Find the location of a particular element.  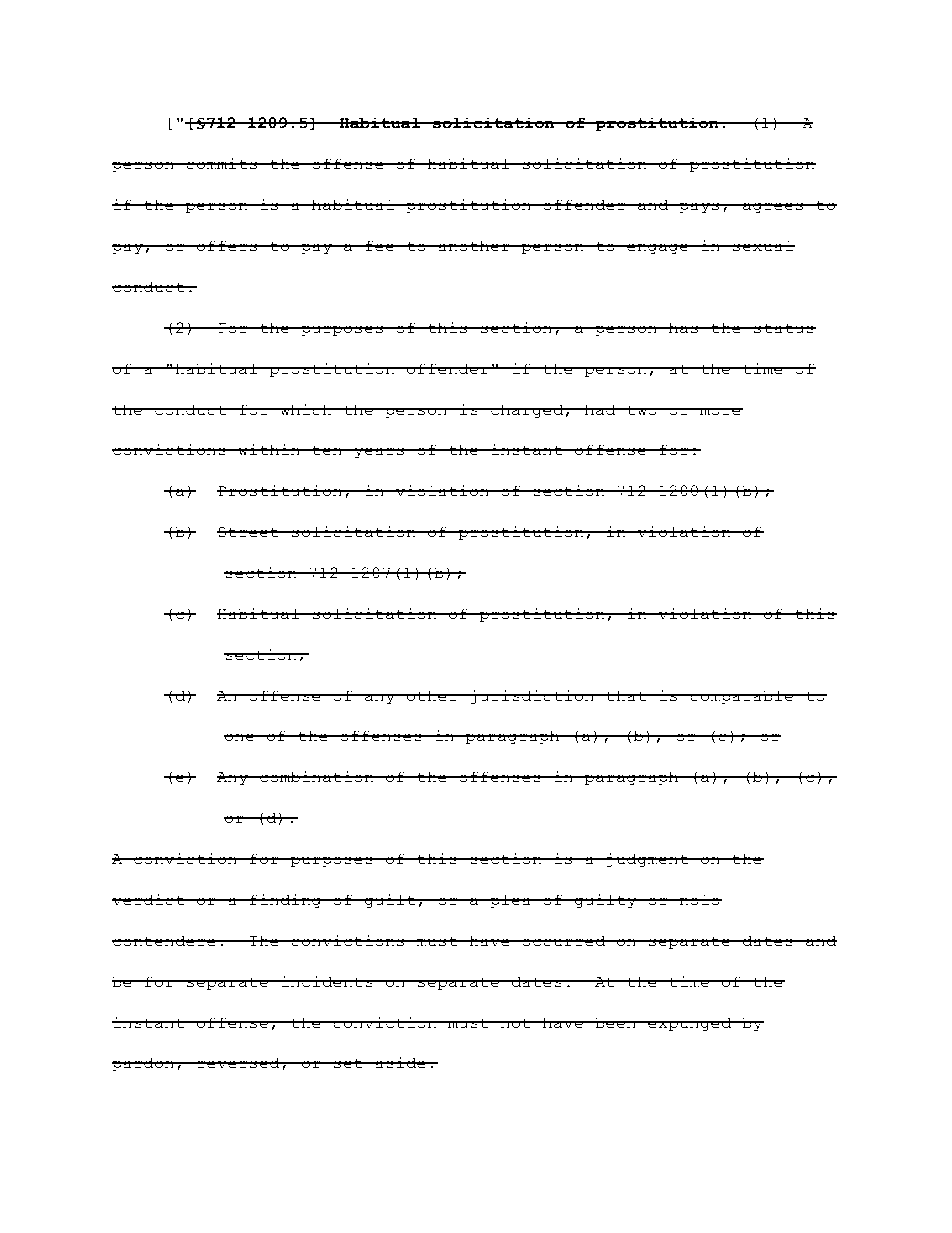

reversed is located at coordinates (238, 1063).
